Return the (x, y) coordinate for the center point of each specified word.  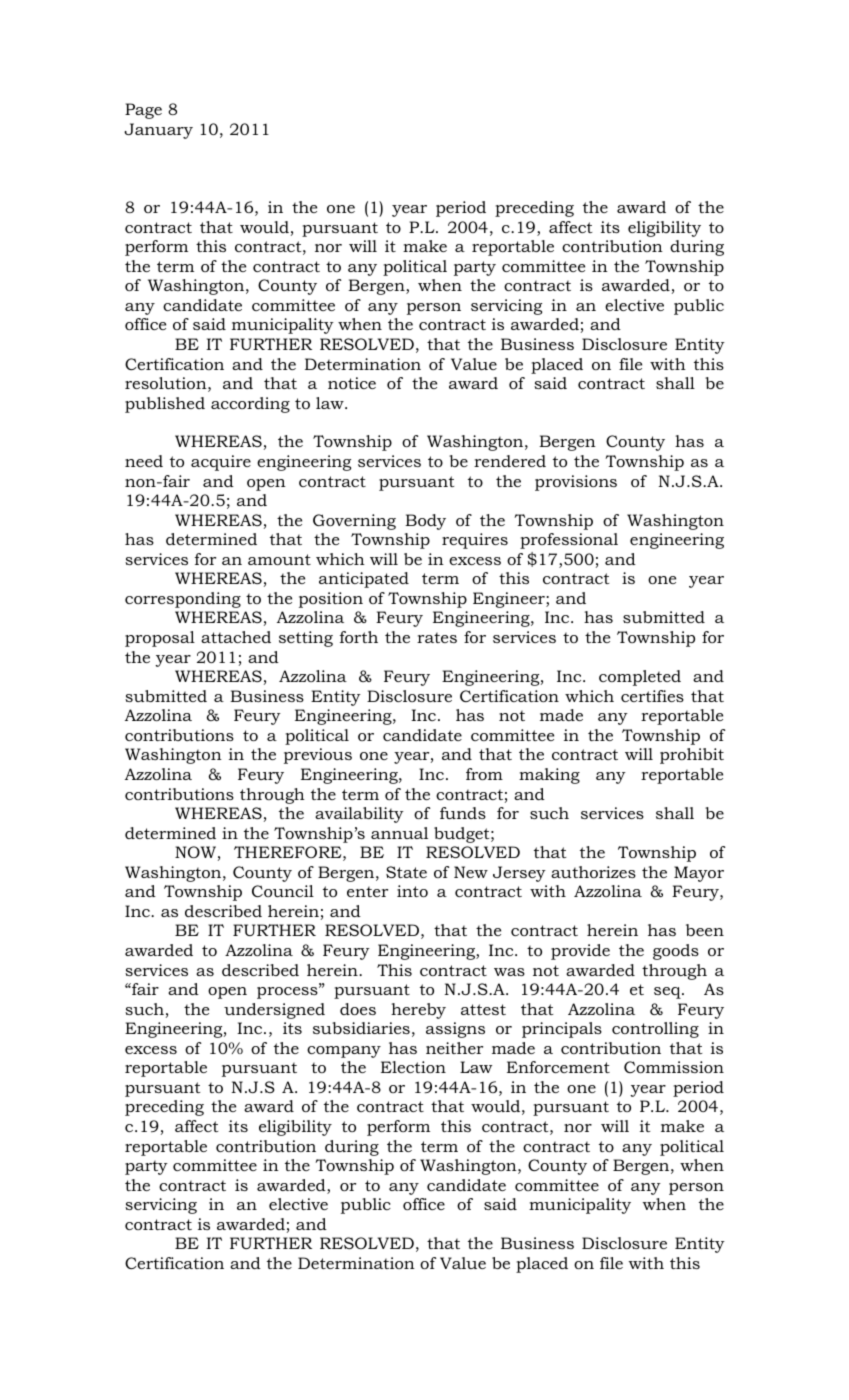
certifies (652, 696)
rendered (510, 461)
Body (425, 522)
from (484, 774)
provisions (576, 483)
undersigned (274, 1011)
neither (454, 1048)
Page (143, 111)
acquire (221, 463)
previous (318, 756)
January (158, 131)
